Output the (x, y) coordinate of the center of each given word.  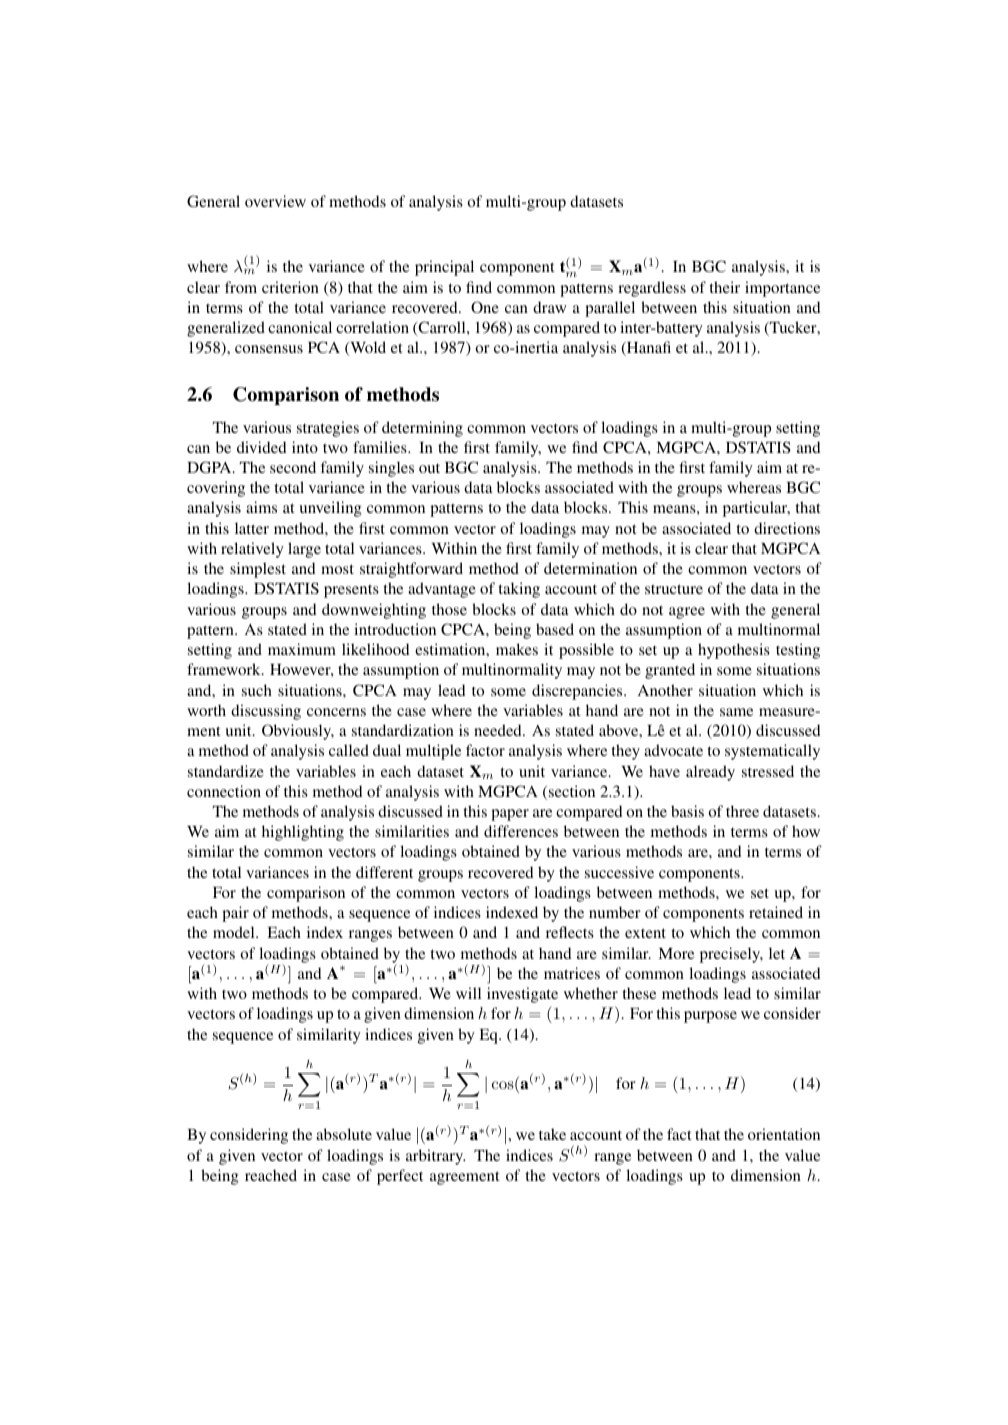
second (293, 467)
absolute (344, 1134)
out (429, 468)
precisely (731, 955)
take (552, 1134)
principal (444, 268)
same (736, 712)
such (257, 690)
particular (756, 509)
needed (499, 730)
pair (235, 914)
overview (275, 201)
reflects (570, 932)
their (724, 287)
